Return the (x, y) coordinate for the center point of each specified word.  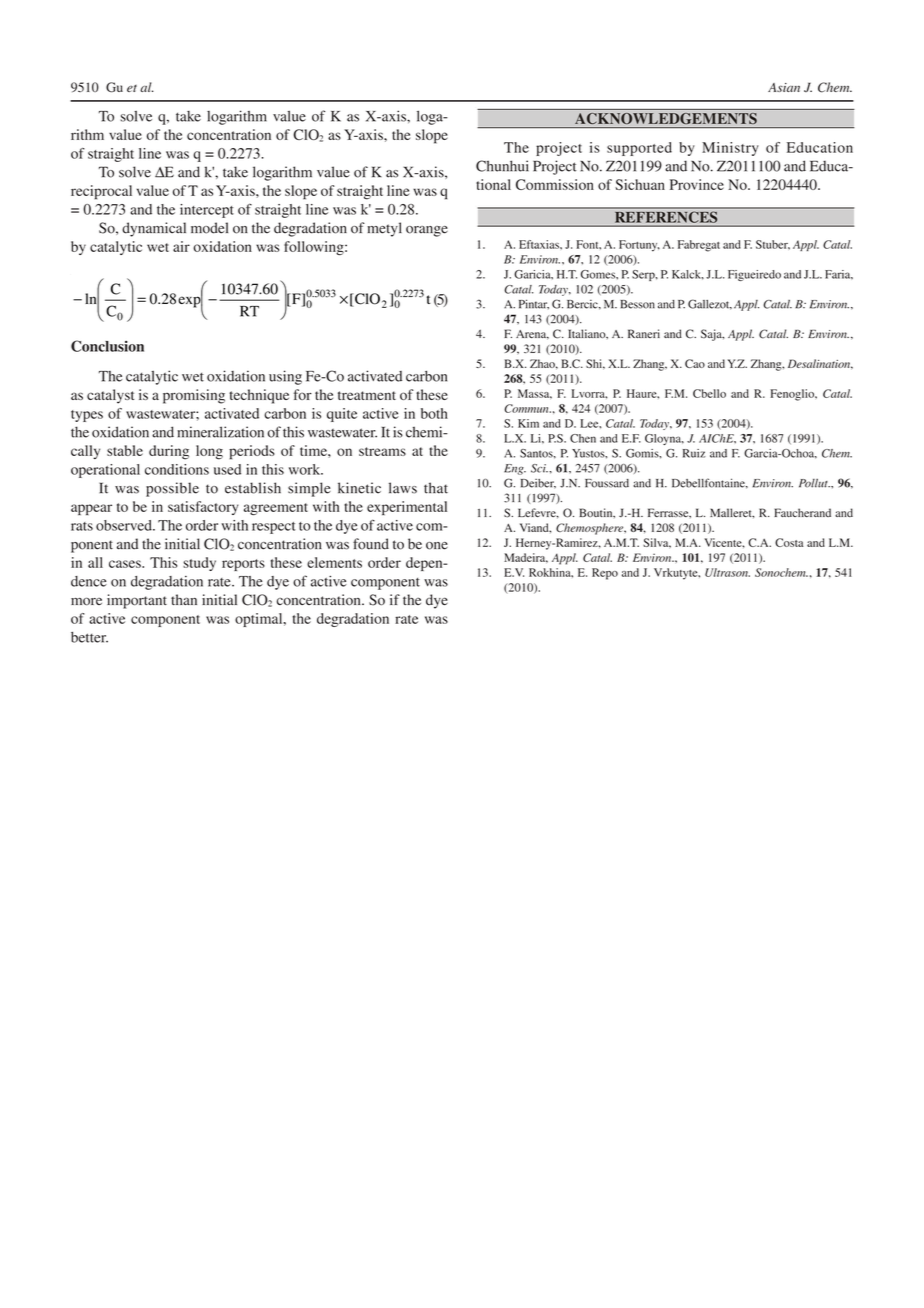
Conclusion (107, 346)
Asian (784, 87)
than (184, 599)
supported (639, 149)
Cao (695, 363)
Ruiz (694, 453)
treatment (367, 395)
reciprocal (101, 192)
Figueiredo (754, 275)
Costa (789, 542)
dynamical (154, 229)
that (436, 488)
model (209, 228)
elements (334, 562)
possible (172, 489)
